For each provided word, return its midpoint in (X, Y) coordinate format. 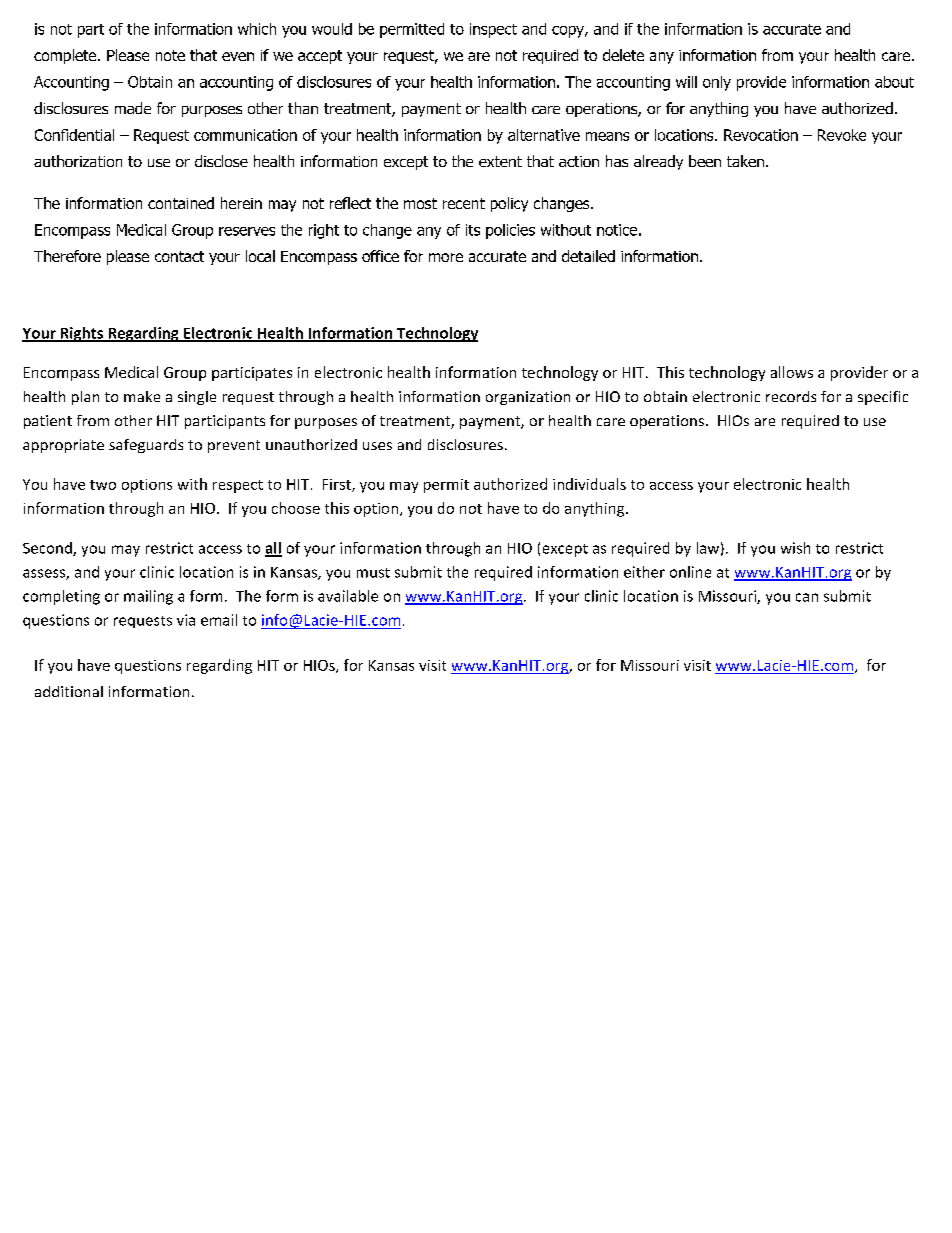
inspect (493, 30)
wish (795, 548)
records (791, 396)
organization (528, 398)
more (446, 257)
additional (69, 691)
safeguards (146, 446)
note (170, 55)
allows (792, 372)
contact (179, 256)
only (717, 83)
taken (745, 161)
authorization (78, 161)
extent (500, 161)
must (373, 573)
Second (48, 549)
